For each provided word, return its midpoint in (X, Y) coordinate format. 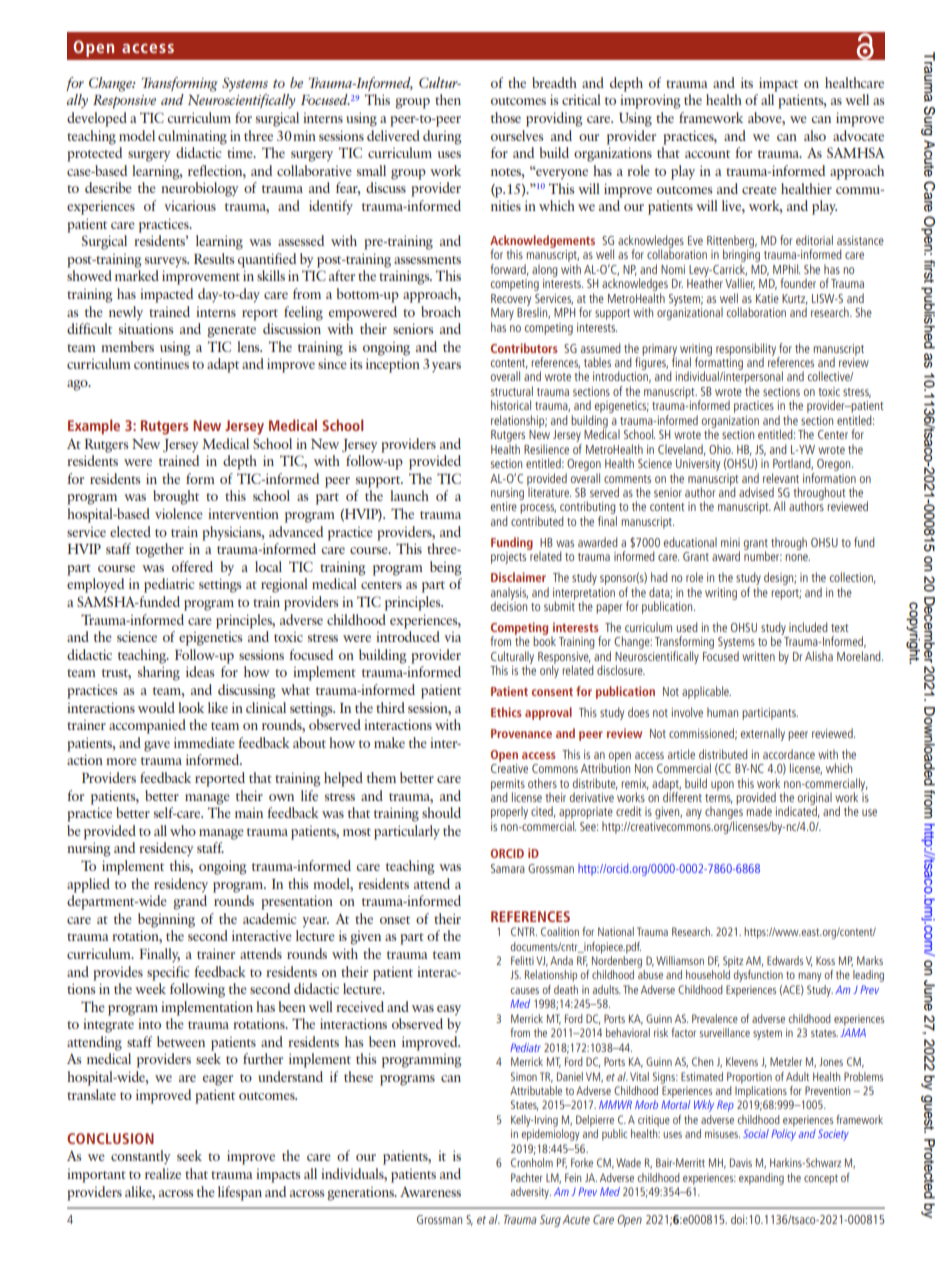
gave (157, 746)
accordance (789, 754)
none (797, 557)
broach (441, 311)
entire (503, 506)
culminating (192, 137)
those (506, 117)
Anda (561, 960)
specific (168, 973)
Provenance (521, 733)
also (815, 135)
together (160, 550)
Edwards (785, 960)
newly (126, 313)
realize (163, 1173)
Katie (767, 298)
